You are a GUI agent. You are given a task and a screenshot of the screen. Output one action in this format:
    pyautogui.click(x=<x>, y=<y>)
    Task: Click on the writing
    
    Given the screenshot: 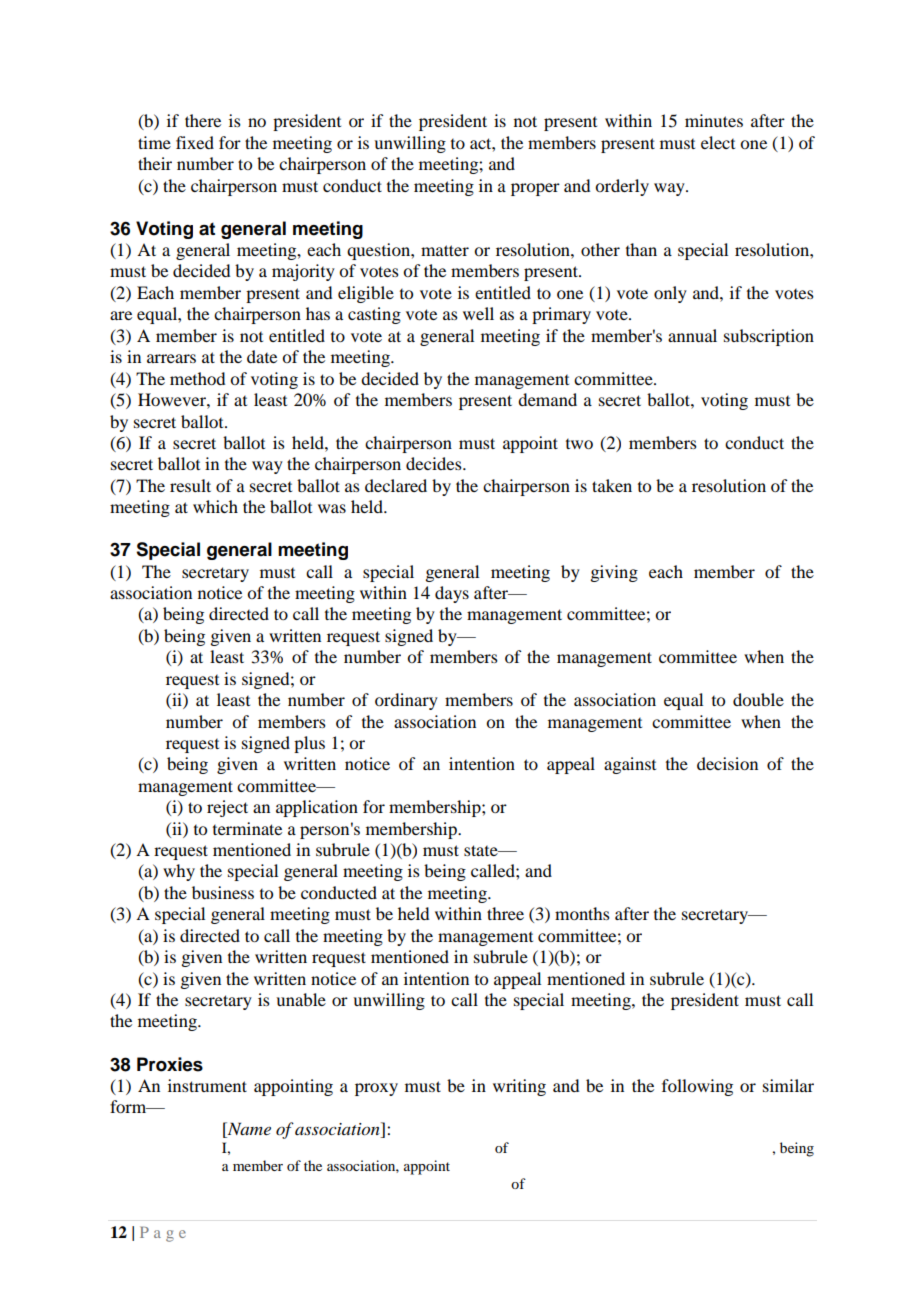 What is the action you would take?
    pyautogui.click(x=519, y=1087)
